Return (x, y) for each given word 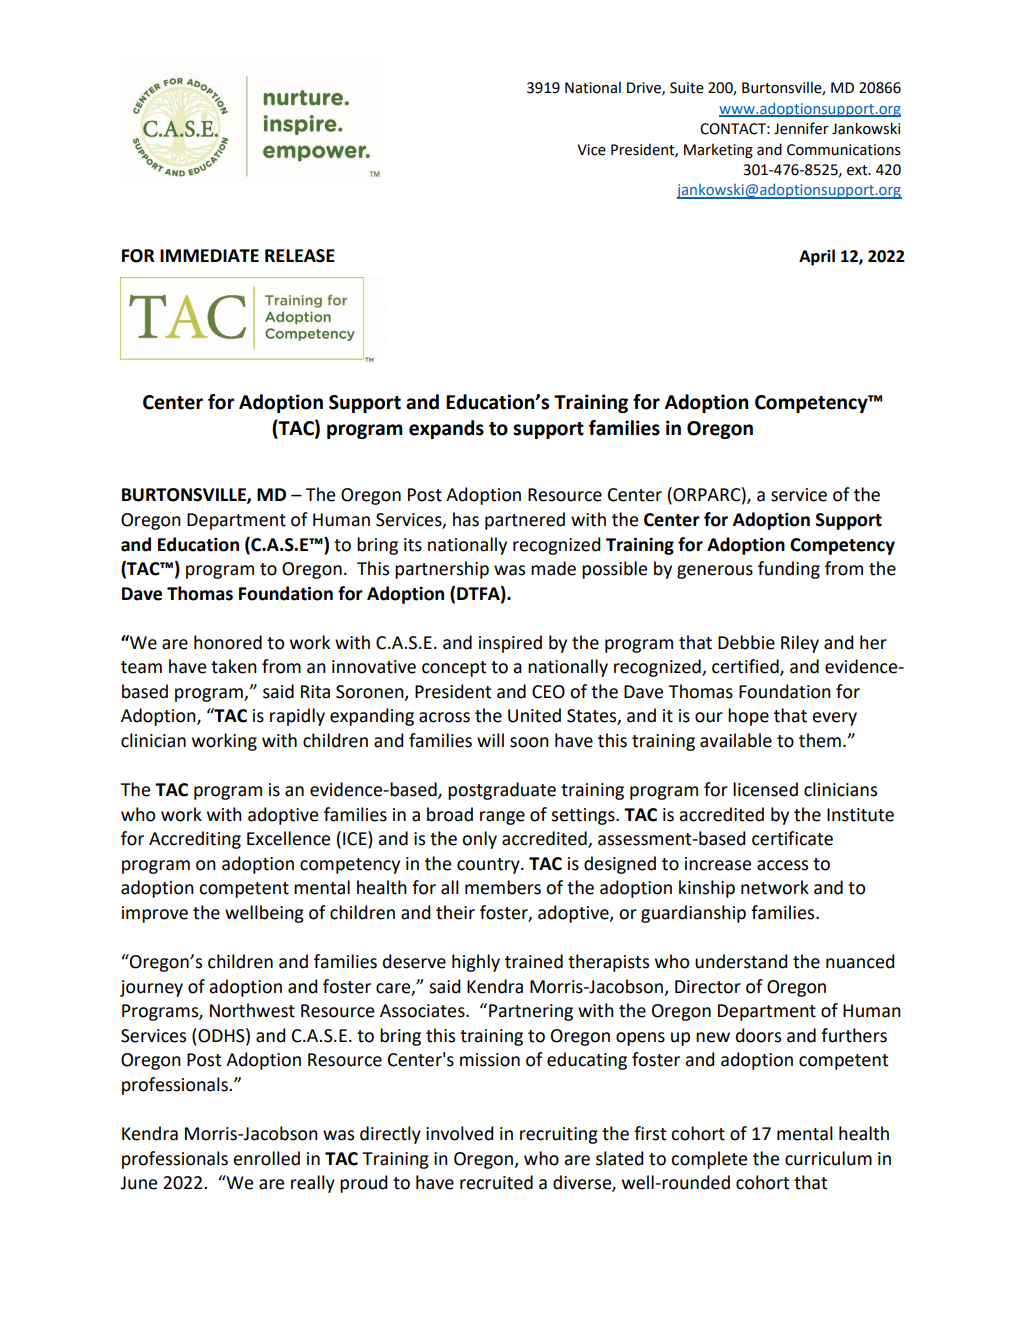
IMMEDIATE (209, 255)
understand (741, 961)
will (490, 740)
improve (155, 914)
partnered (525, 521)
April (817, 257)
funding (789, 570)
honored (228, 642)
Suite (687, 88)
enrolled (266, 1158)
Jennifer (801, 128)
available (736, 740)
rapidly (297, 717)
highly (476, 963)
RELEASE (300, 256)
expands (446, 429)
